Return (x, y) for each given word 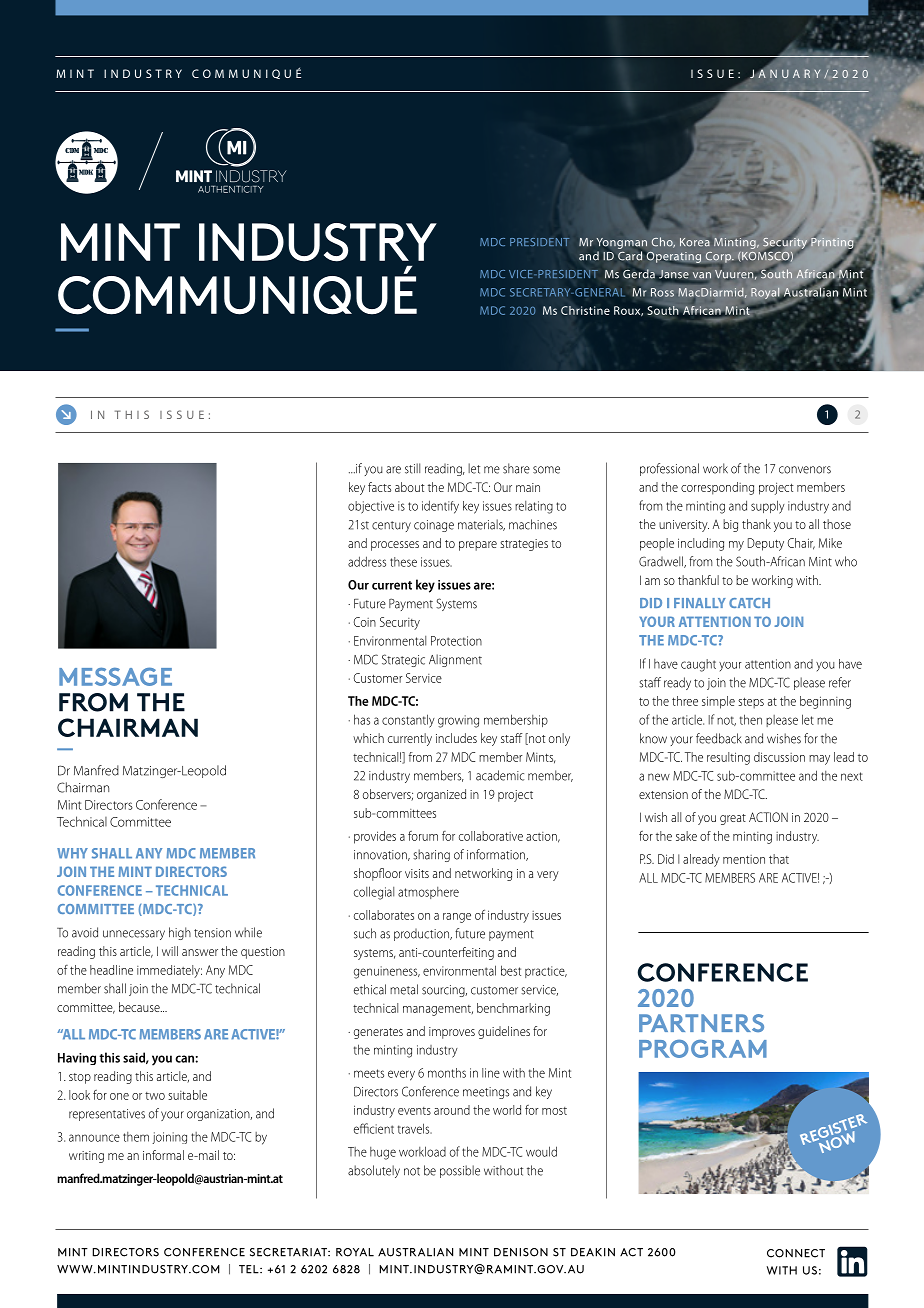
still (412, 468)
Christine (585, 310)
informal (163, 1155)
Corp (719, 258)
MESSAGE (115, 676)
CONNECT (796, 1253)
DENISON (521, 1252)
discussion (779, 757)
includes (456, 738)
